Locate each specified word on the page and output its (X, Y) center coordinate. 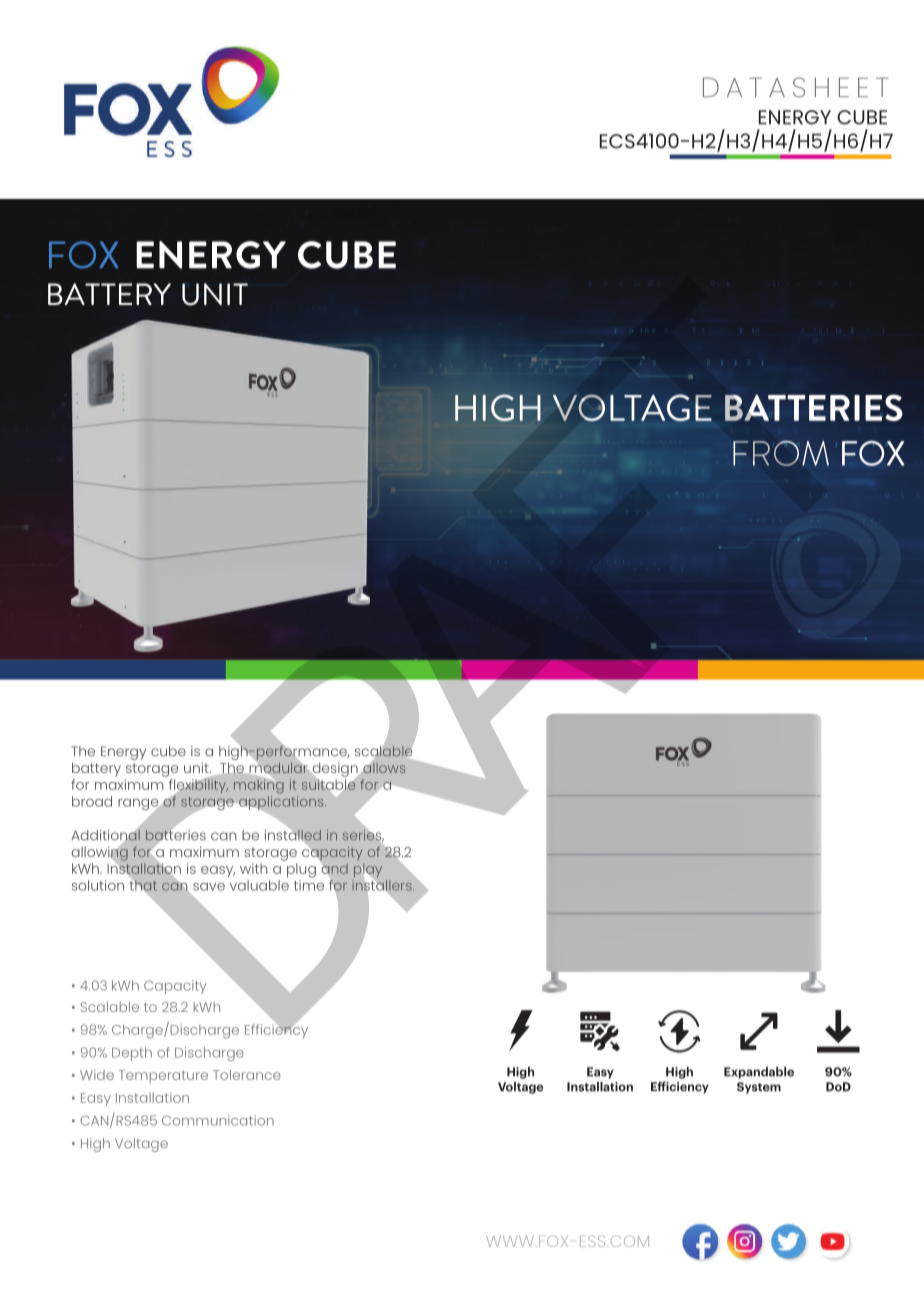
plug (301, 870)
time (309, 884)
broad (92, 801)
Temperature (163, 1077)
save (209, 887)
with (254, 868)
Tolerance (247, 1075)
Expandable (759, 1073)
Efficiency (276, 1030)
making (259, 785)
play (368, 872)
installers (383, 885)
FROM (781, 453)
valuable (259, 885)
